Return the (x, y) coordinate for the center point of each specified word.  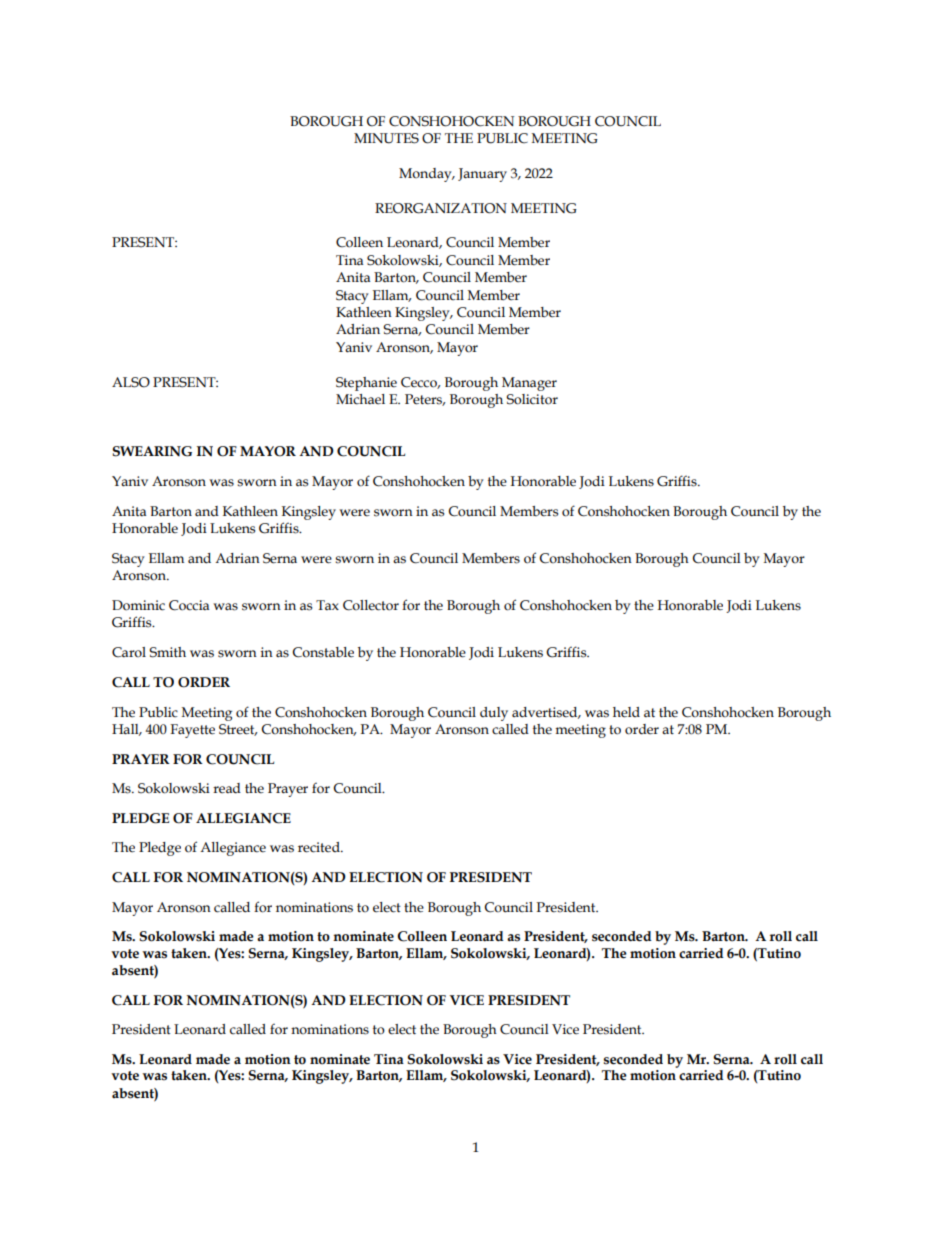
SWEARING (152, 451)
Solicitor (532, 399)
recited (320, 847)
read (227, 788)
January (482, 175)
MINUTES (386, 138)
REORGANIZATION (441, 208)
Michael (360, 399)
